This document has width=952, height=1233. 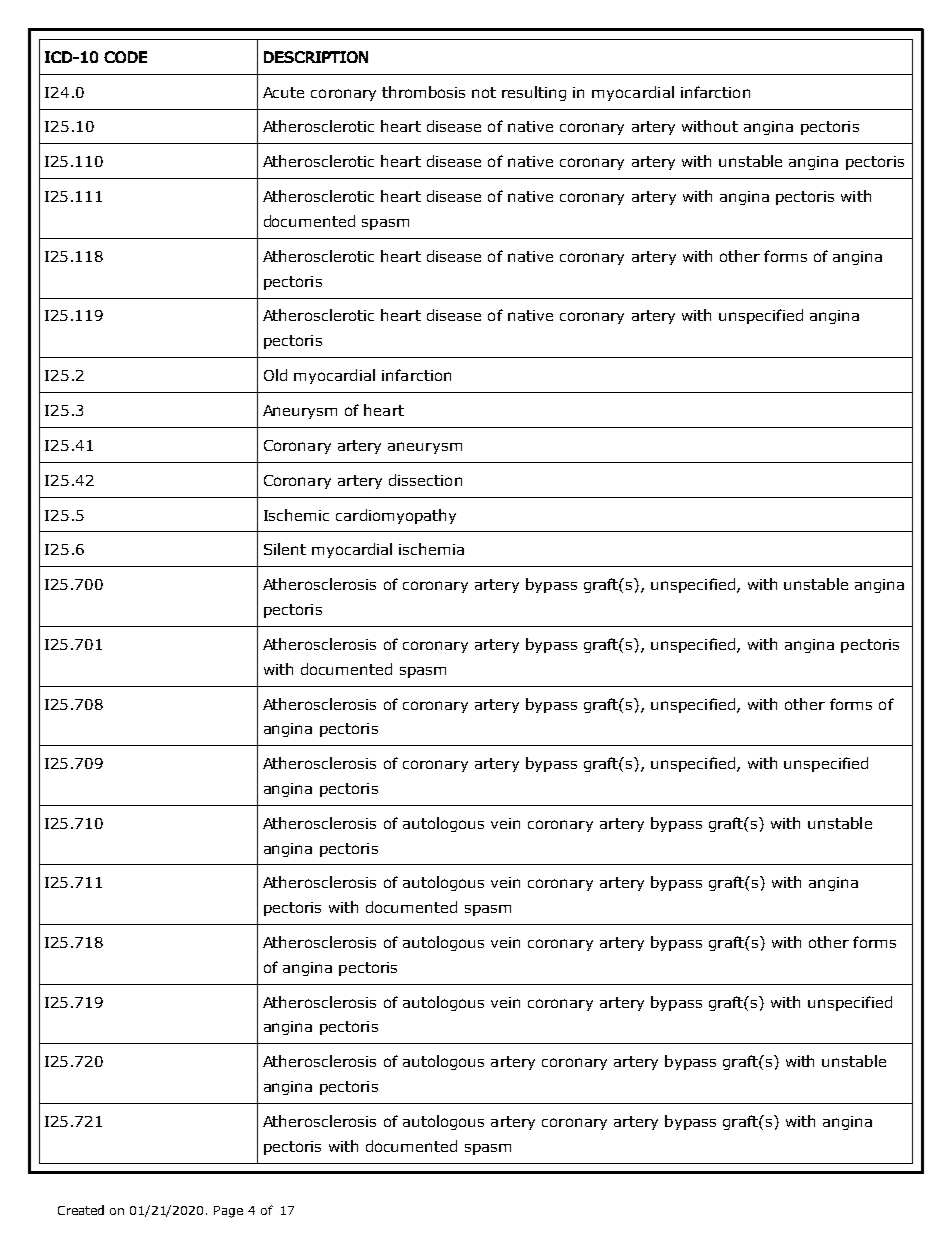 I want to click on not, so click(x=484, y=92).
